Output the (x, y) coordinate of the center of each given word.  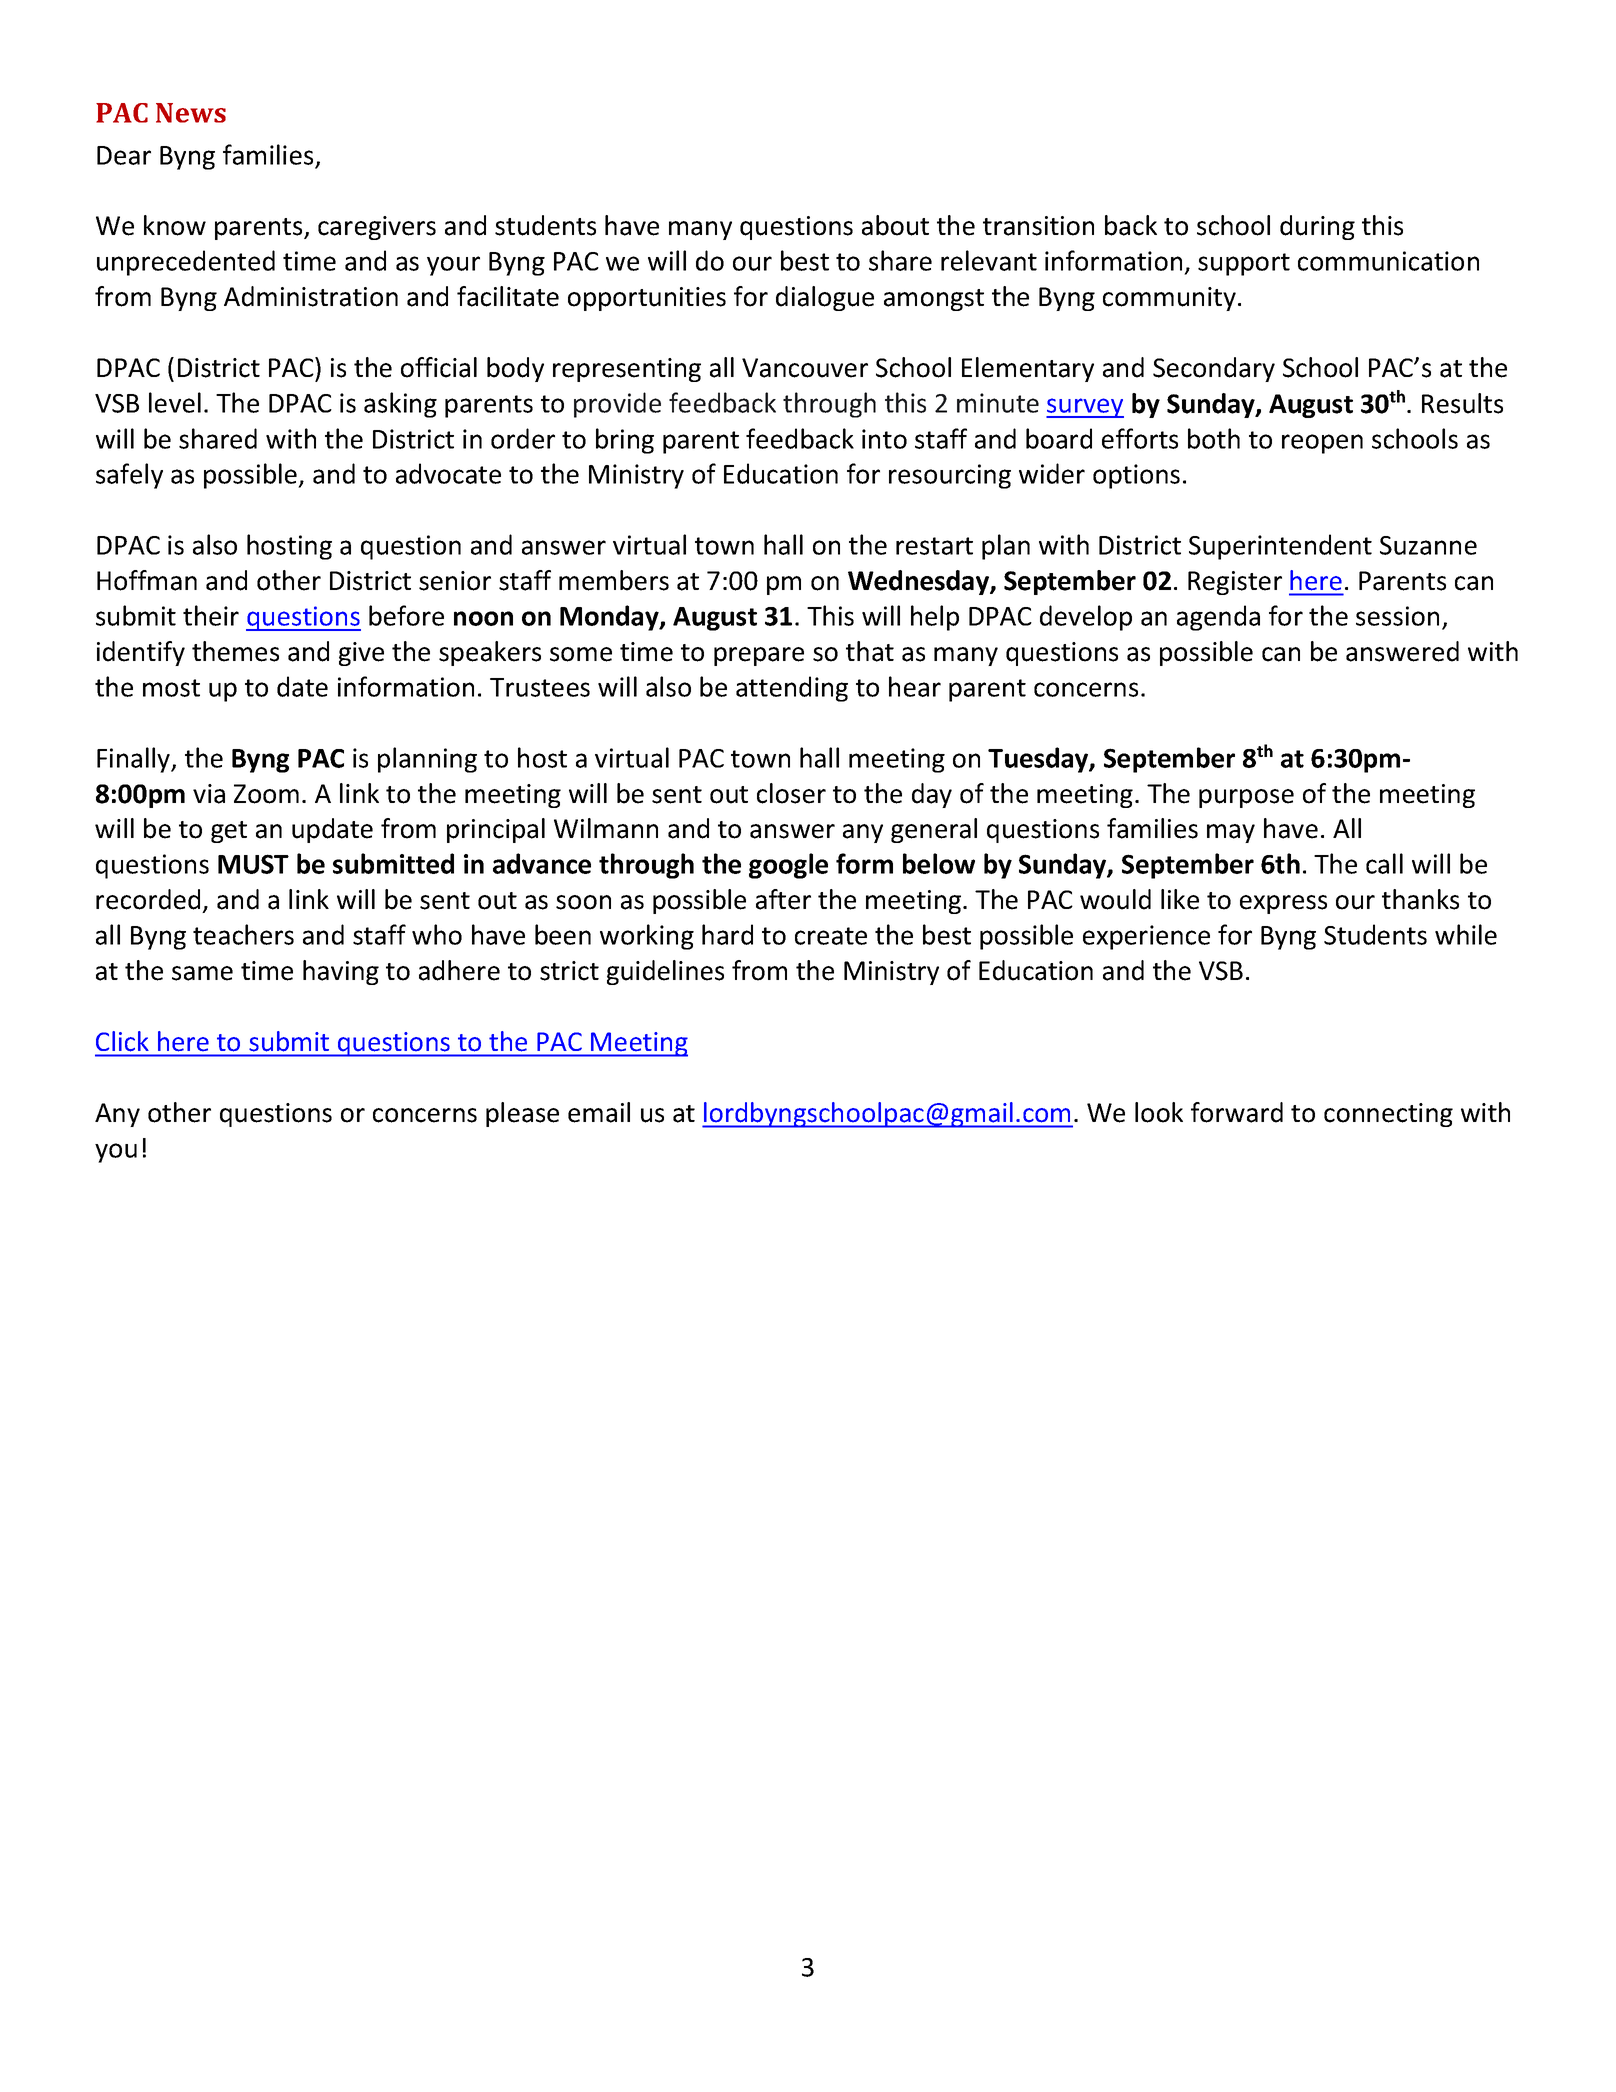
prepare (759, 656)
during (1317, 227)
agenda (1218, 618)
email (599, 1112)
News (191, 113)
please (522, 1114)
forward (1237, 1112)
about (895, 225)
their (211, 615)
